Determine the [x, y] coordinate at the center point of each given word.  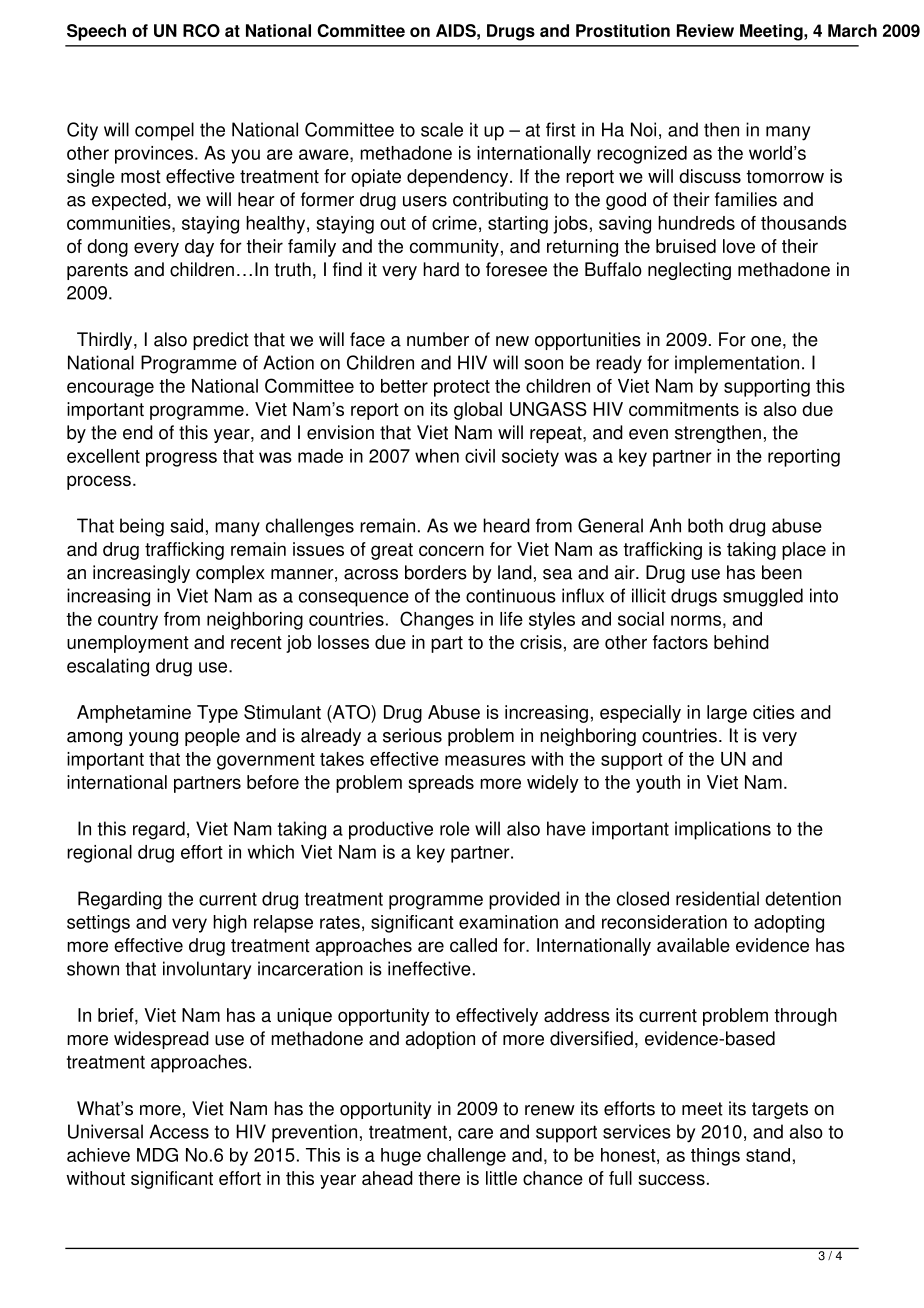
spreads [441, 784]
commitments [684, 409]
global [478, 411]
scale [442, 129]
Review [705, 30]
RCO [201, 30]
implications [723, 830]
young [153, 739]
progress [181, 459]
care [475, 1133]
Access [179, 1131]
